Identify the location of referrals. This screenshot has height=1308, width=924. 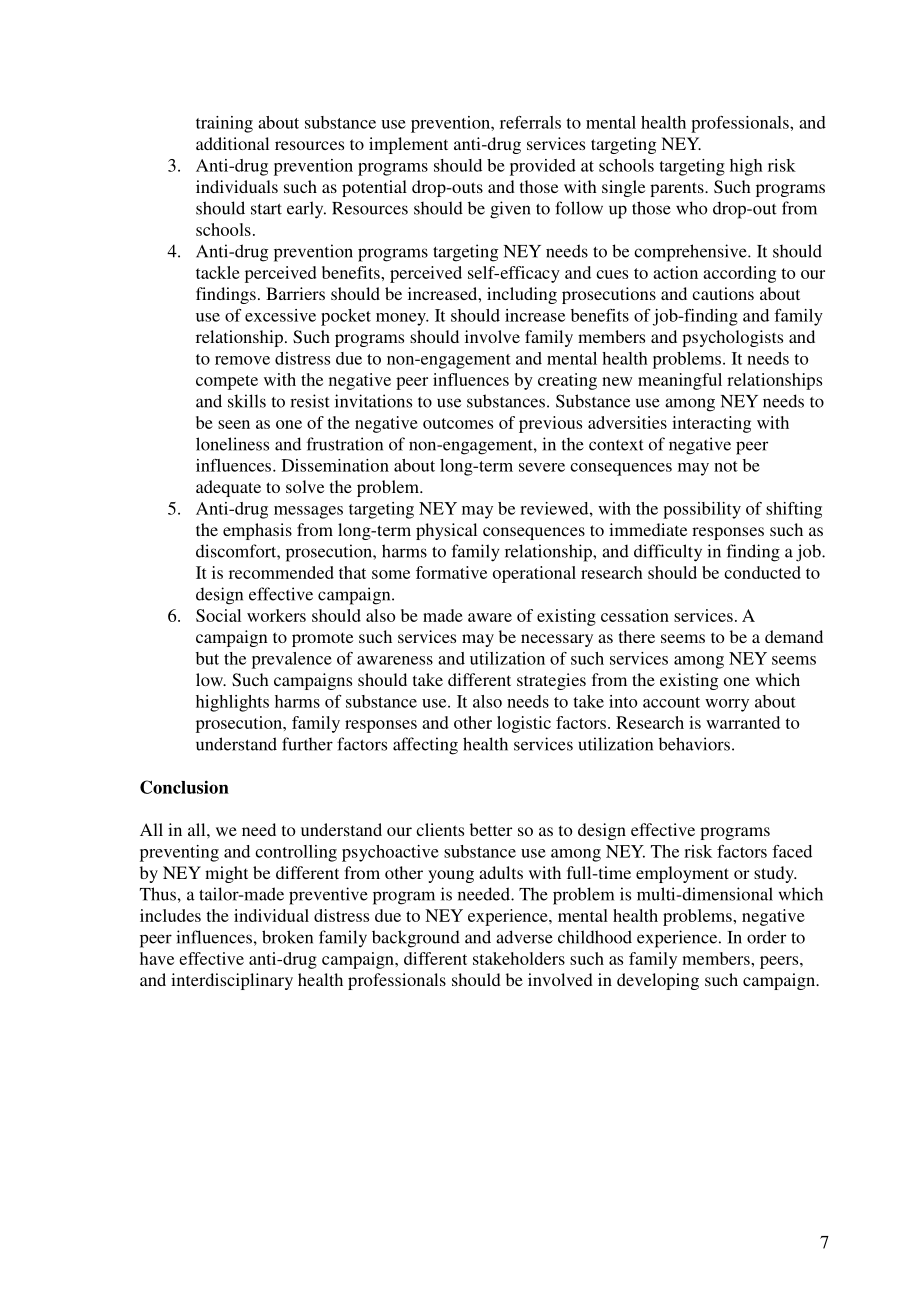
(530, 122).
